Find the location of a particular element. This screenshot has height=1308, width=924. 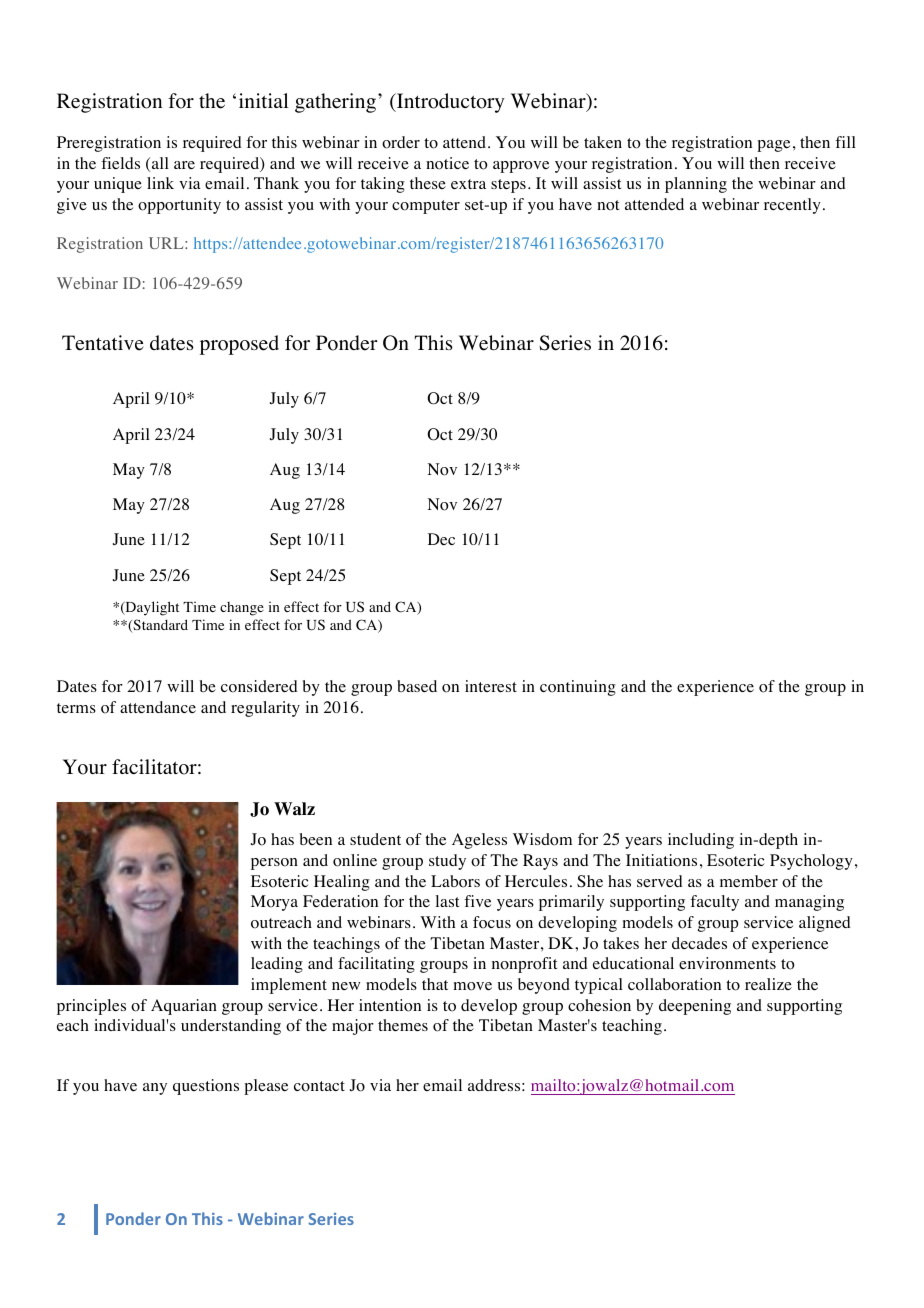

terms is located at coordinates (76, 708).
